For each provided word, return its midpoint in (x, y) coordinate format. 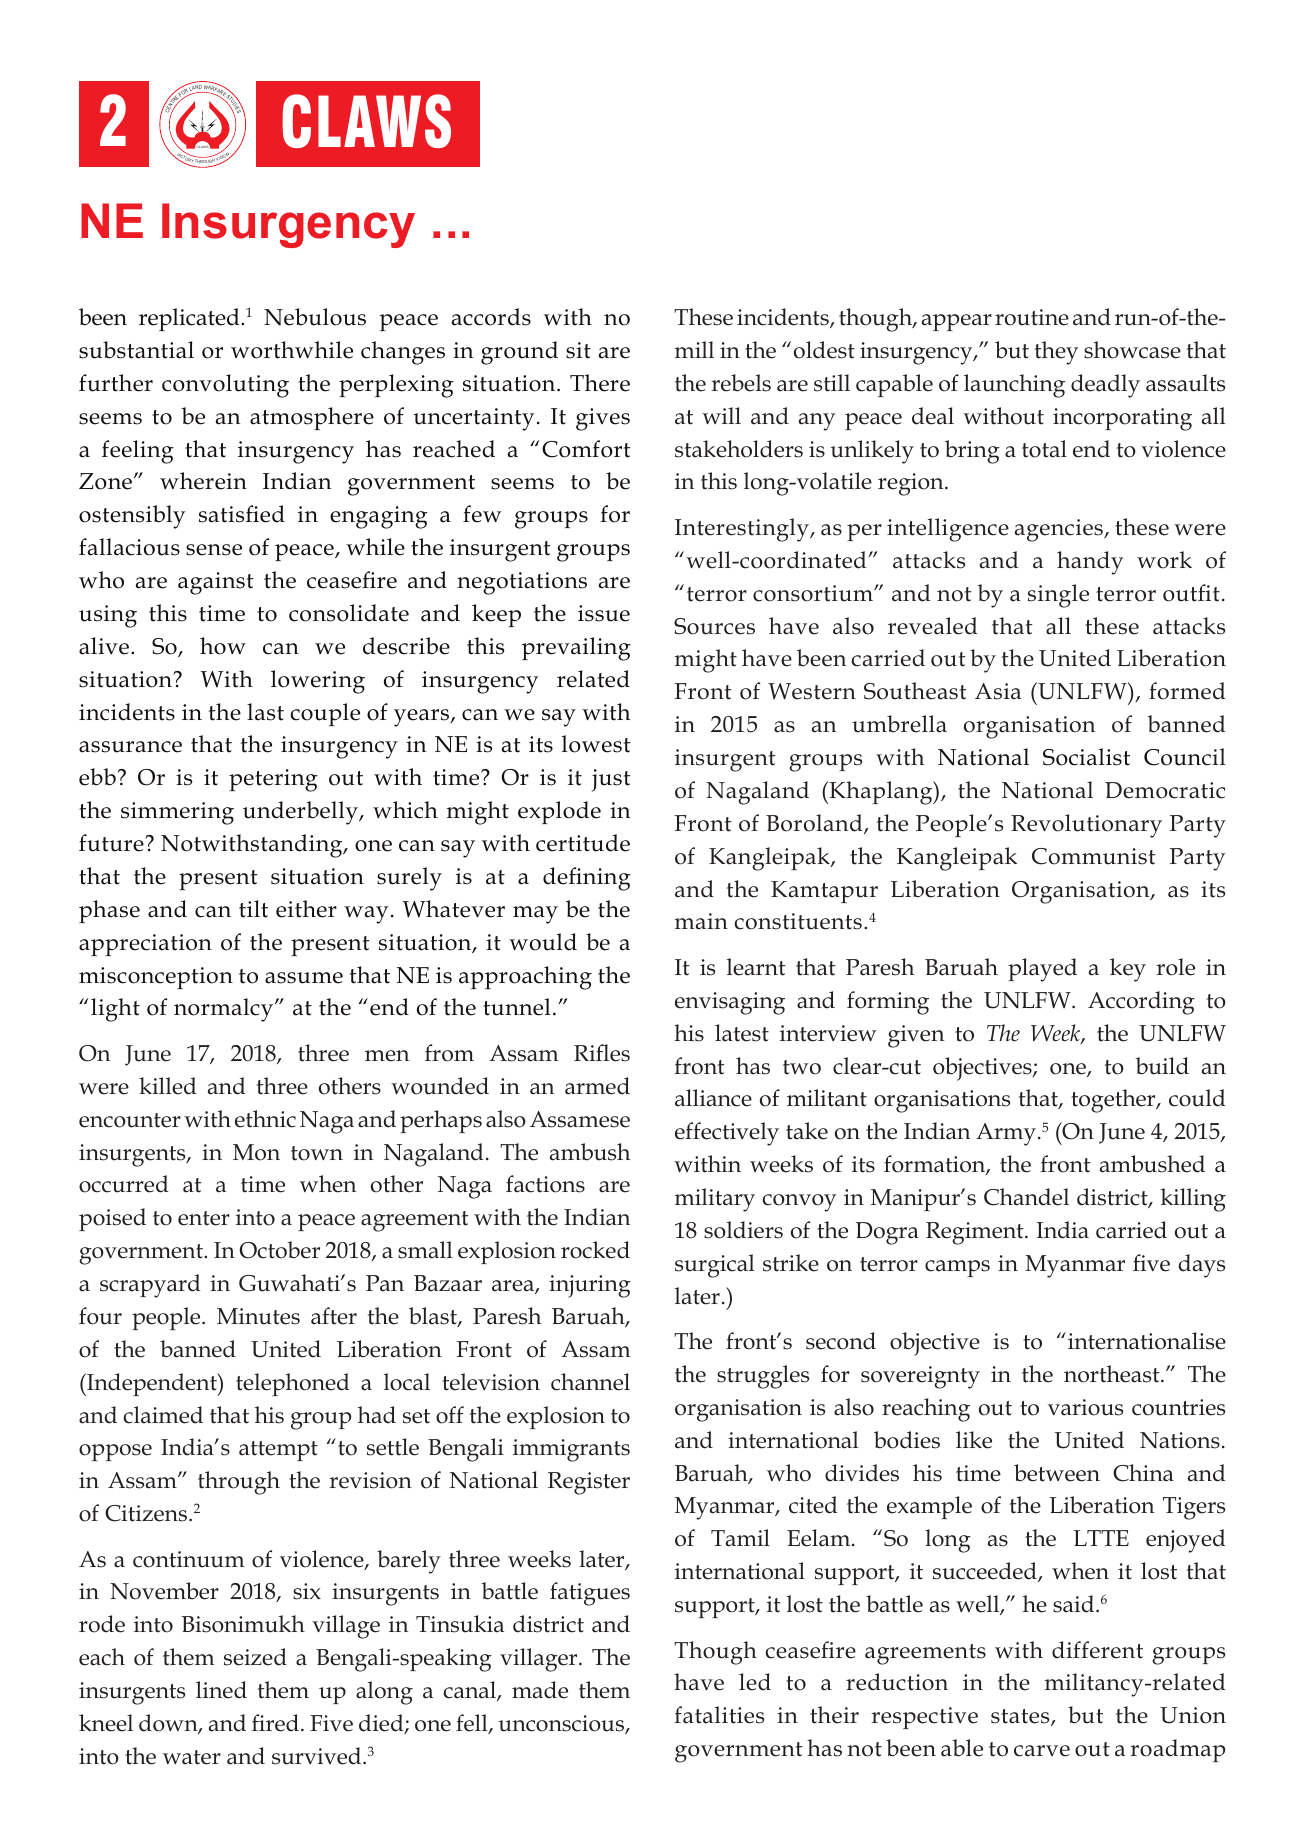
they (1056, 353)
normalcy (225, 1010)
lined (221, 1690)
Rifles (602, 1053)
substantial (136, 350)
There (600, 383)
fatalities (719, 1715)
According (1141, 1003)
